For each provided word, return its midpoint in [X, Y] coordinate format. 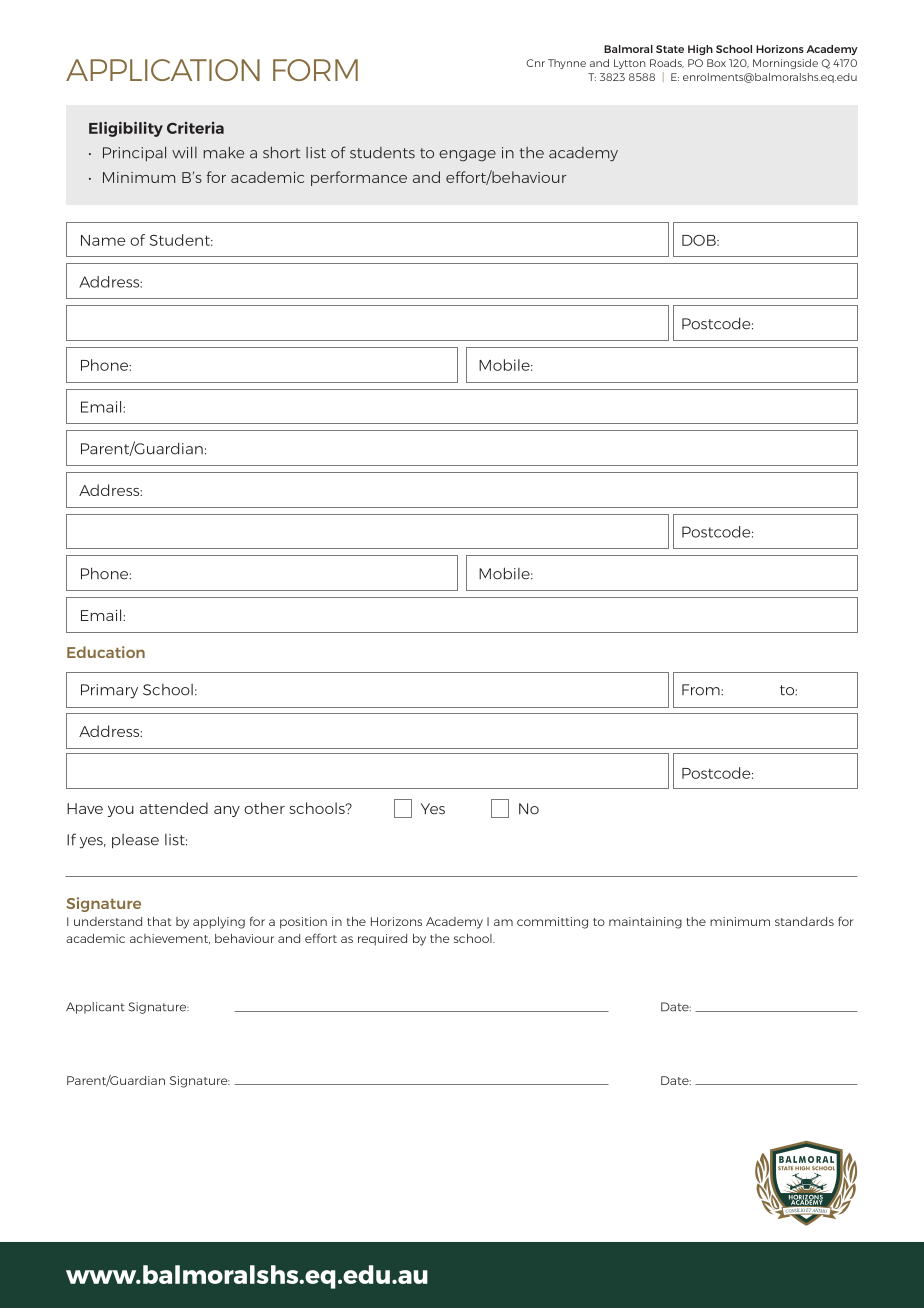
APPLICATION [163, 70]
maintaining [645, 923]
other [264, 808]
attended [174, 808]
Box [716, 63]
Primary [109, 691]
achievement [170, 939]
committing [552, 923]
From [702, 690]
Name [103, 240]
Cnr [535, 63]
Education [106, 652]
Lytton [630, 64]
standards [804, 921]
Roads [667, 63]
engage [467, 156]
